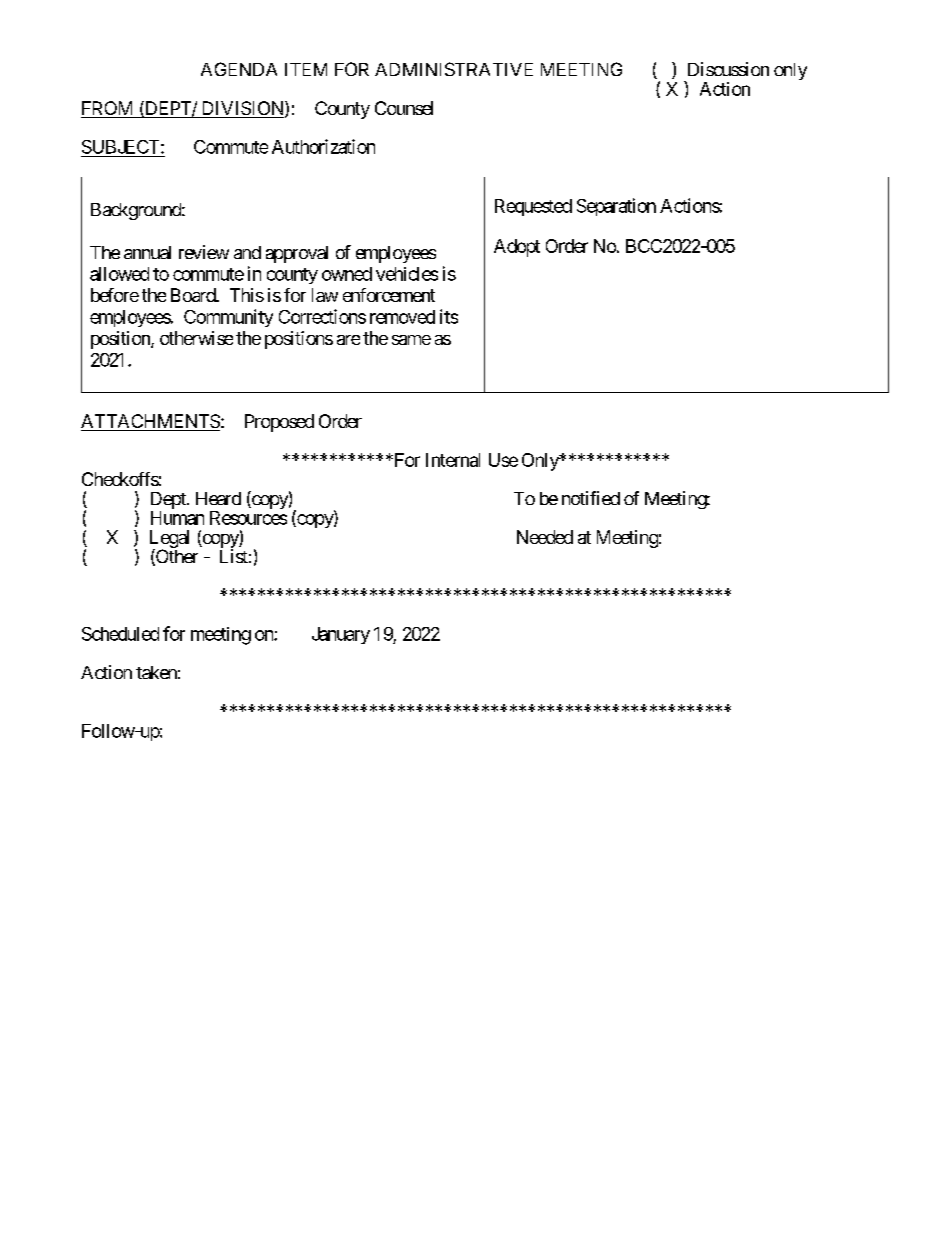  What do you see at coordinates (402, 317) in the screenshot?
I see `removed` at bounding box center [402, 317].
